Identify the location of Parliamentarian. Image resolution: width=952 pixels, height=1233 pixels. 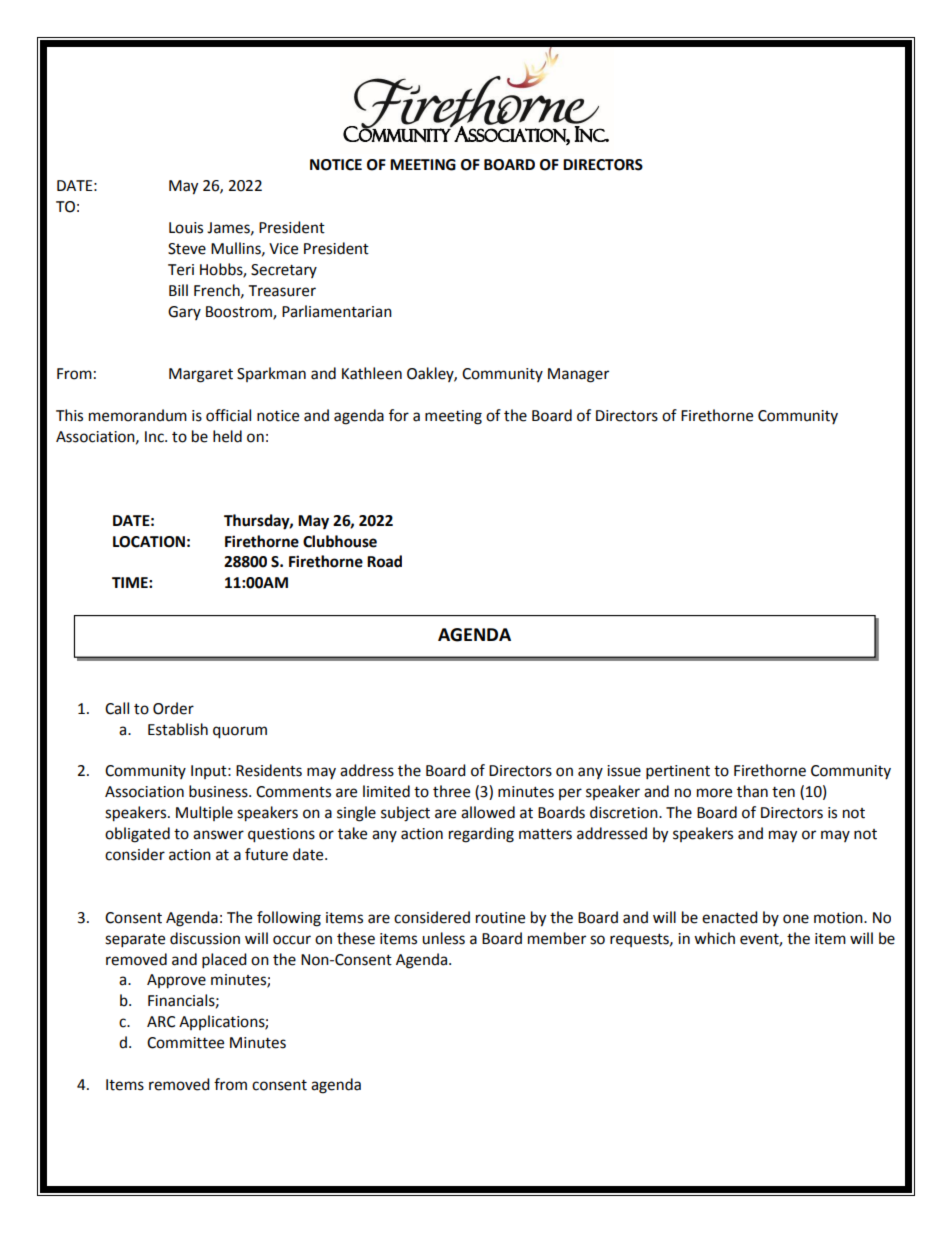
(337, 311).
